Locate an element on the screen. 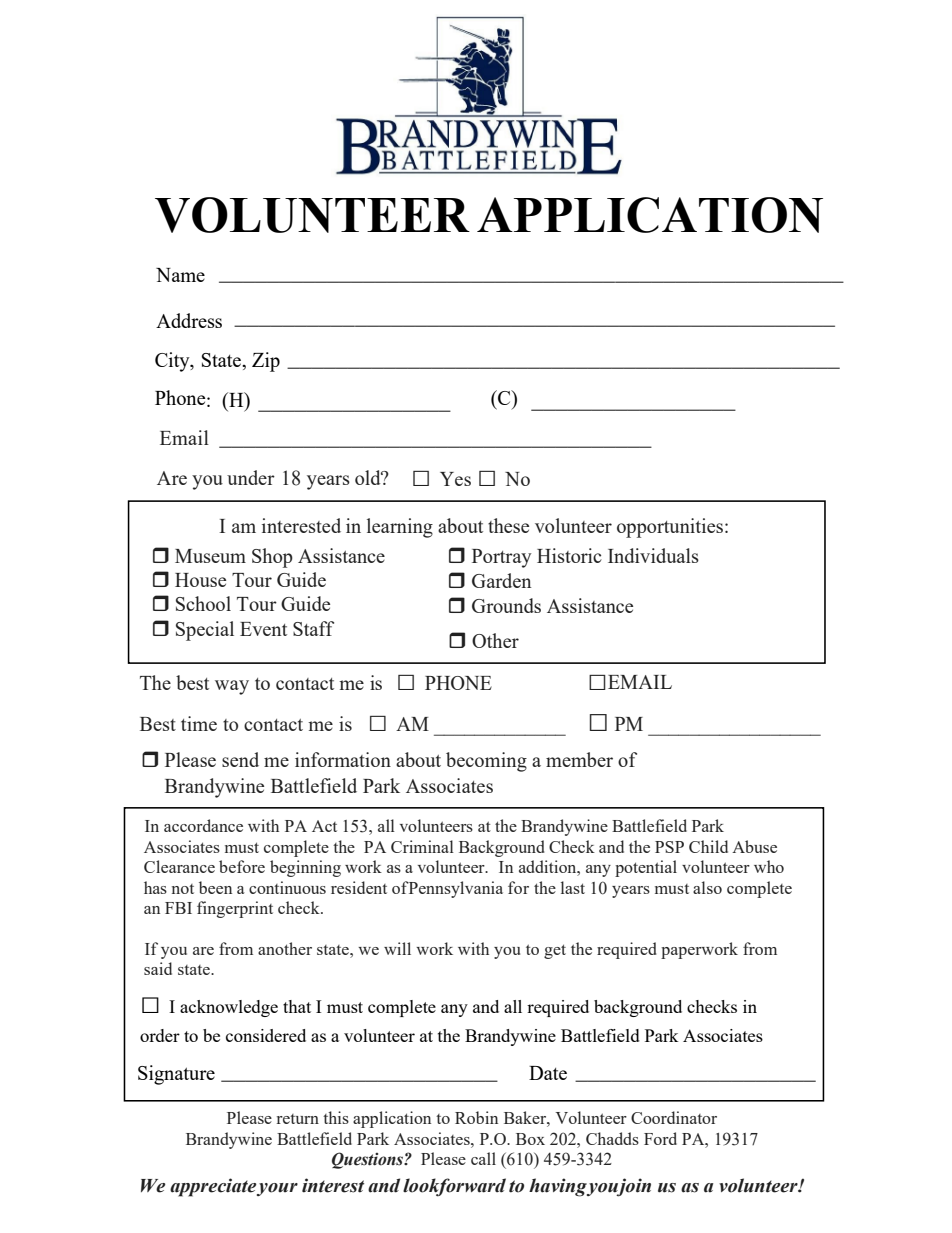  Zip is located at coordinates (266, 362).
